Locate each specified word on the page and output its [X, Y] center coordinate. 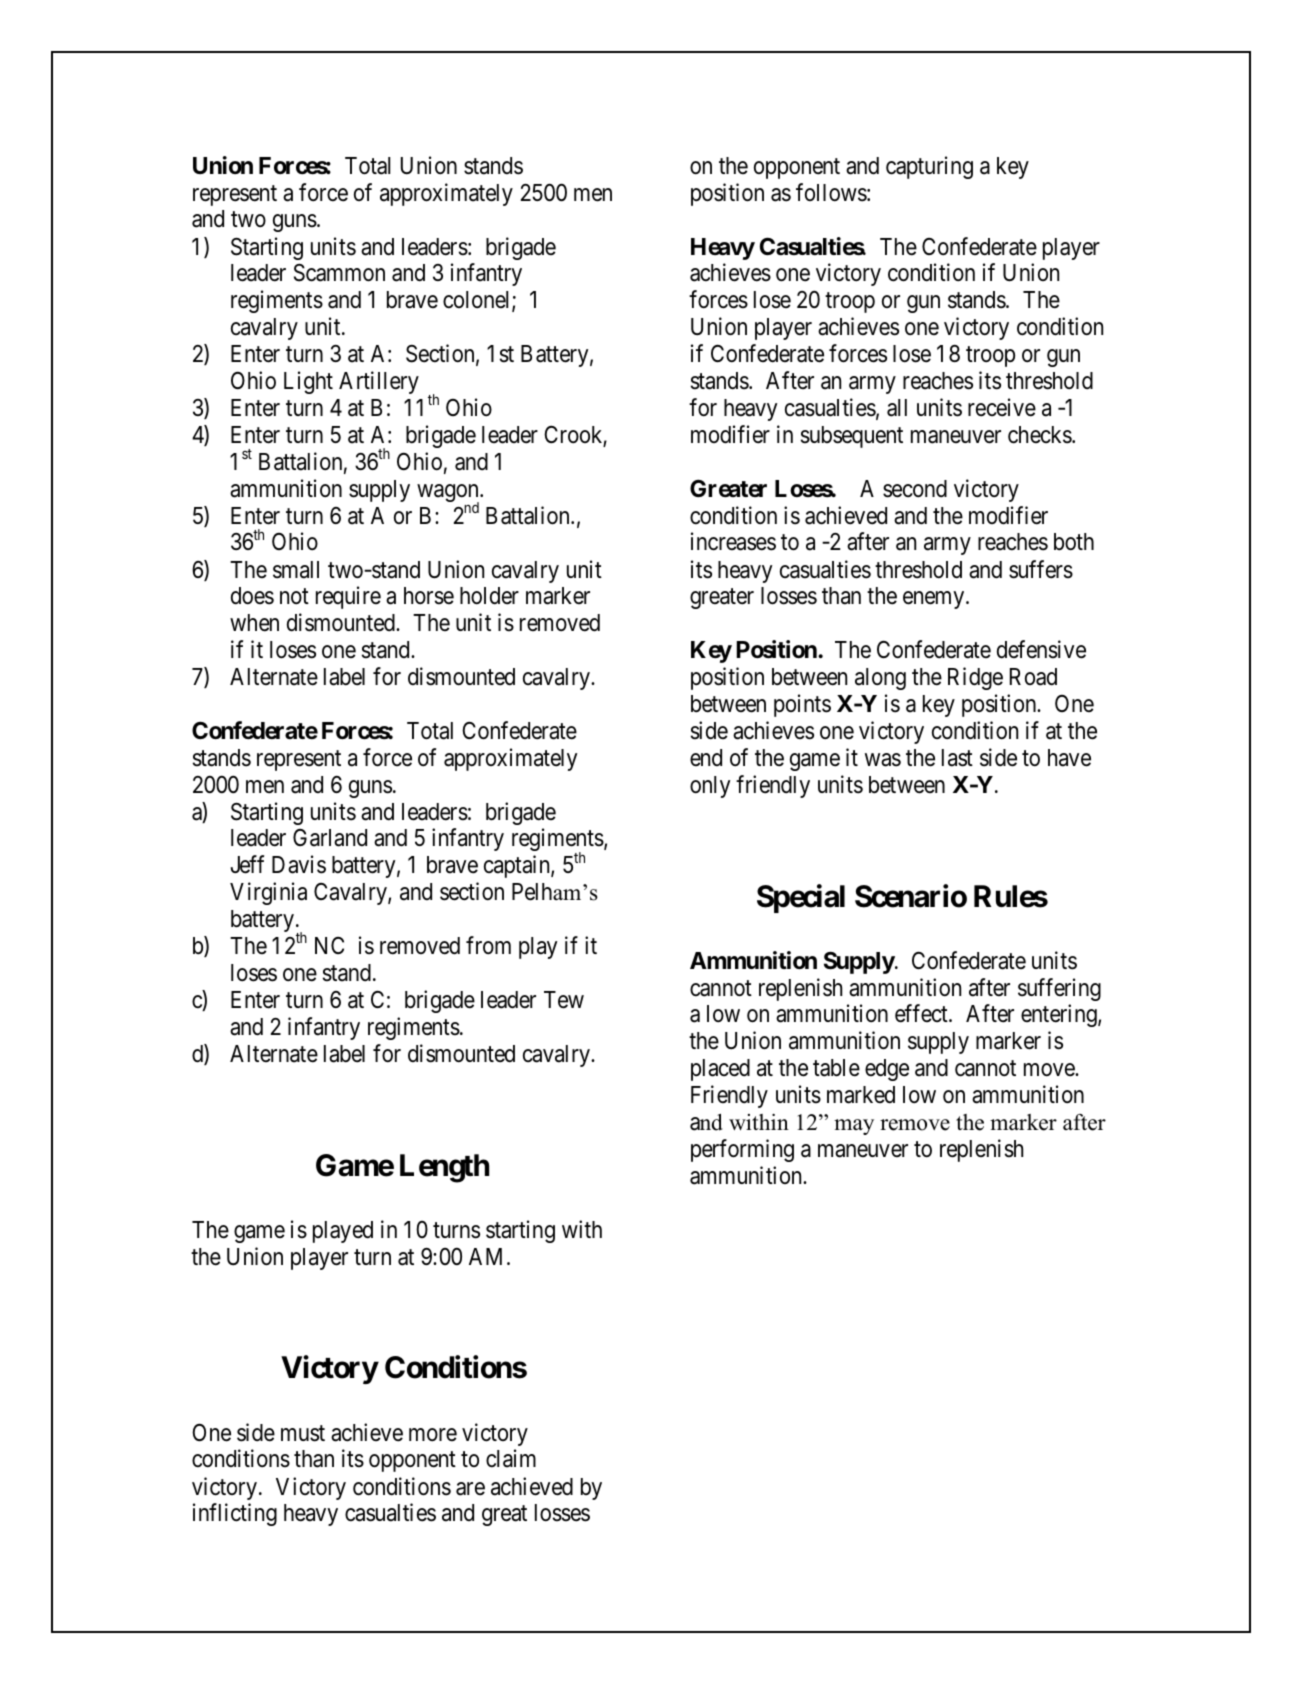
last [957, 758]
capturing [929, 167]
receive [1002, 407]
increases [733, 541]
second [915, 489]
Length [444, 1168]
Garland [330, 838]
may [854, 1127]
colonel [478, 301]
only [710, 787]
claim [511, 1458]
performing [742, 1150]
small [296, 570]
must [303, 1433]
